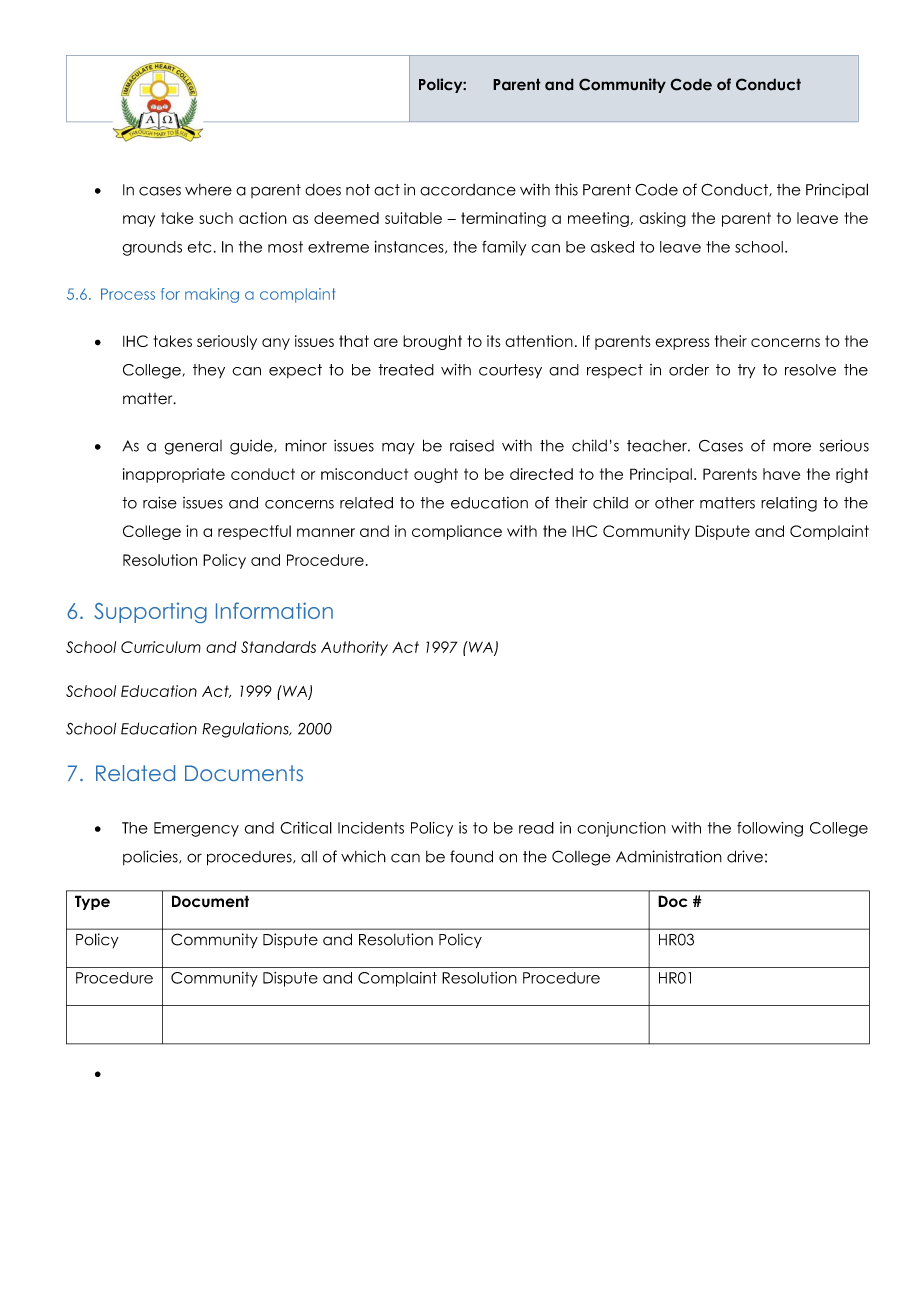 The height and width of the page is (1308, 924). Describe the element at coordinates (662, 219) in the page. I see `asking` at that location.
